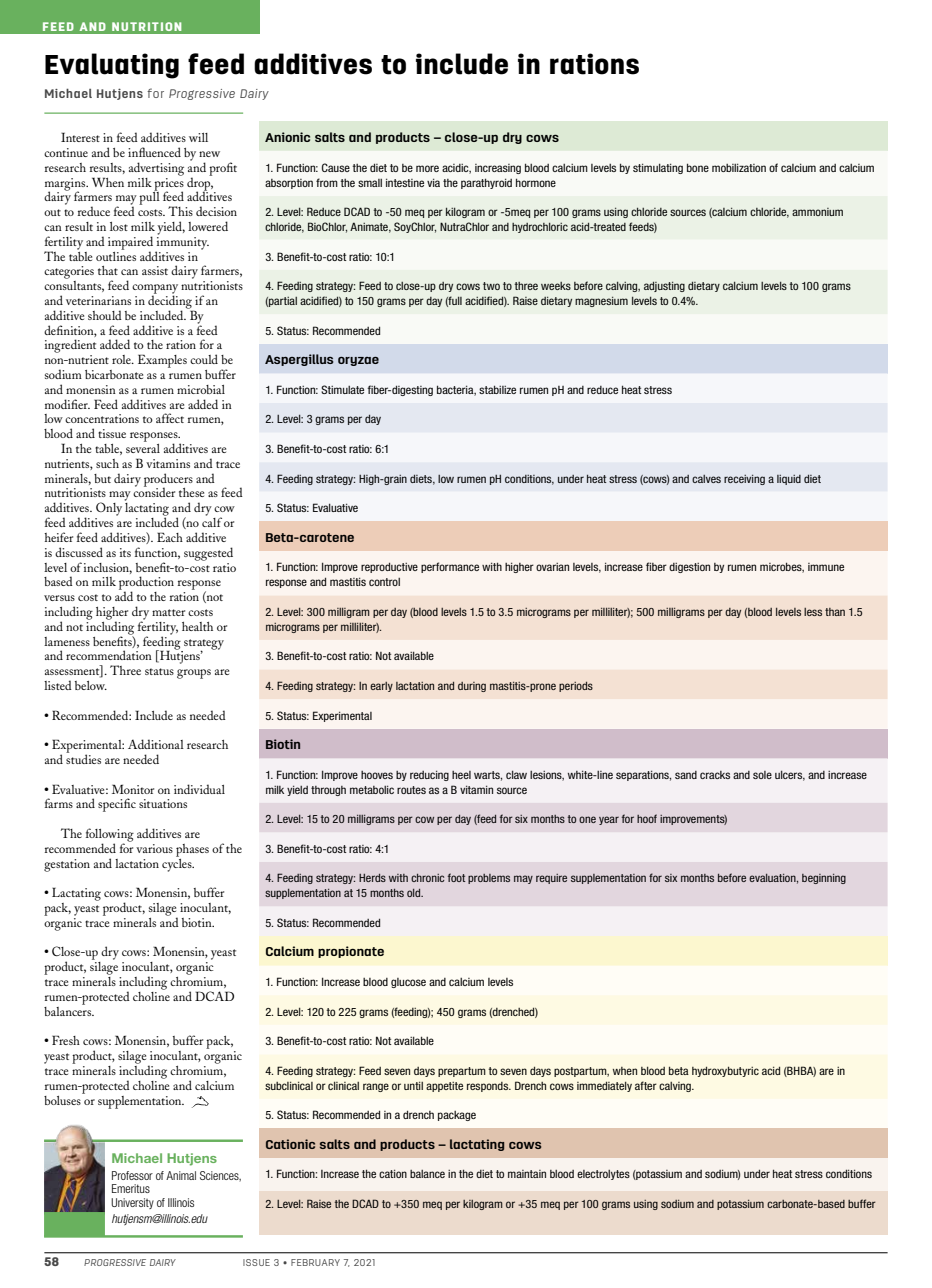 The image size is (932, 1288). What do you see at coordinates (603, 1175) in the page?
I see `electrolytes` at bounding box center [603, 1175].
